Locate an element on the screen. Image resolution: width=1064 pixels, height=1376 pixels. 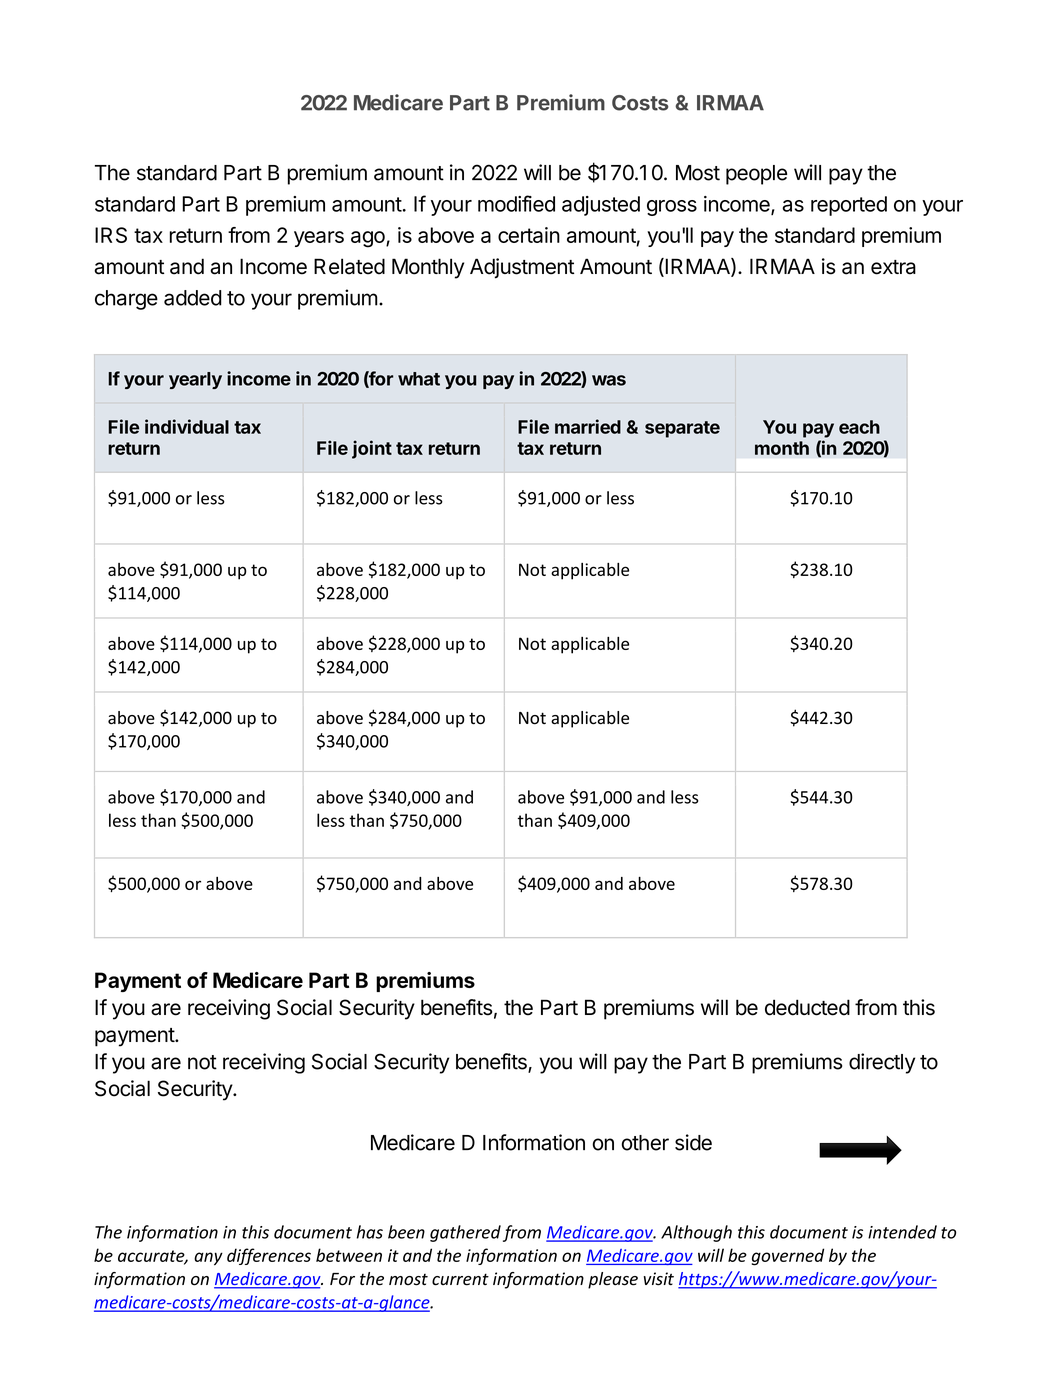
any is located at coordinates (208, 1259).
